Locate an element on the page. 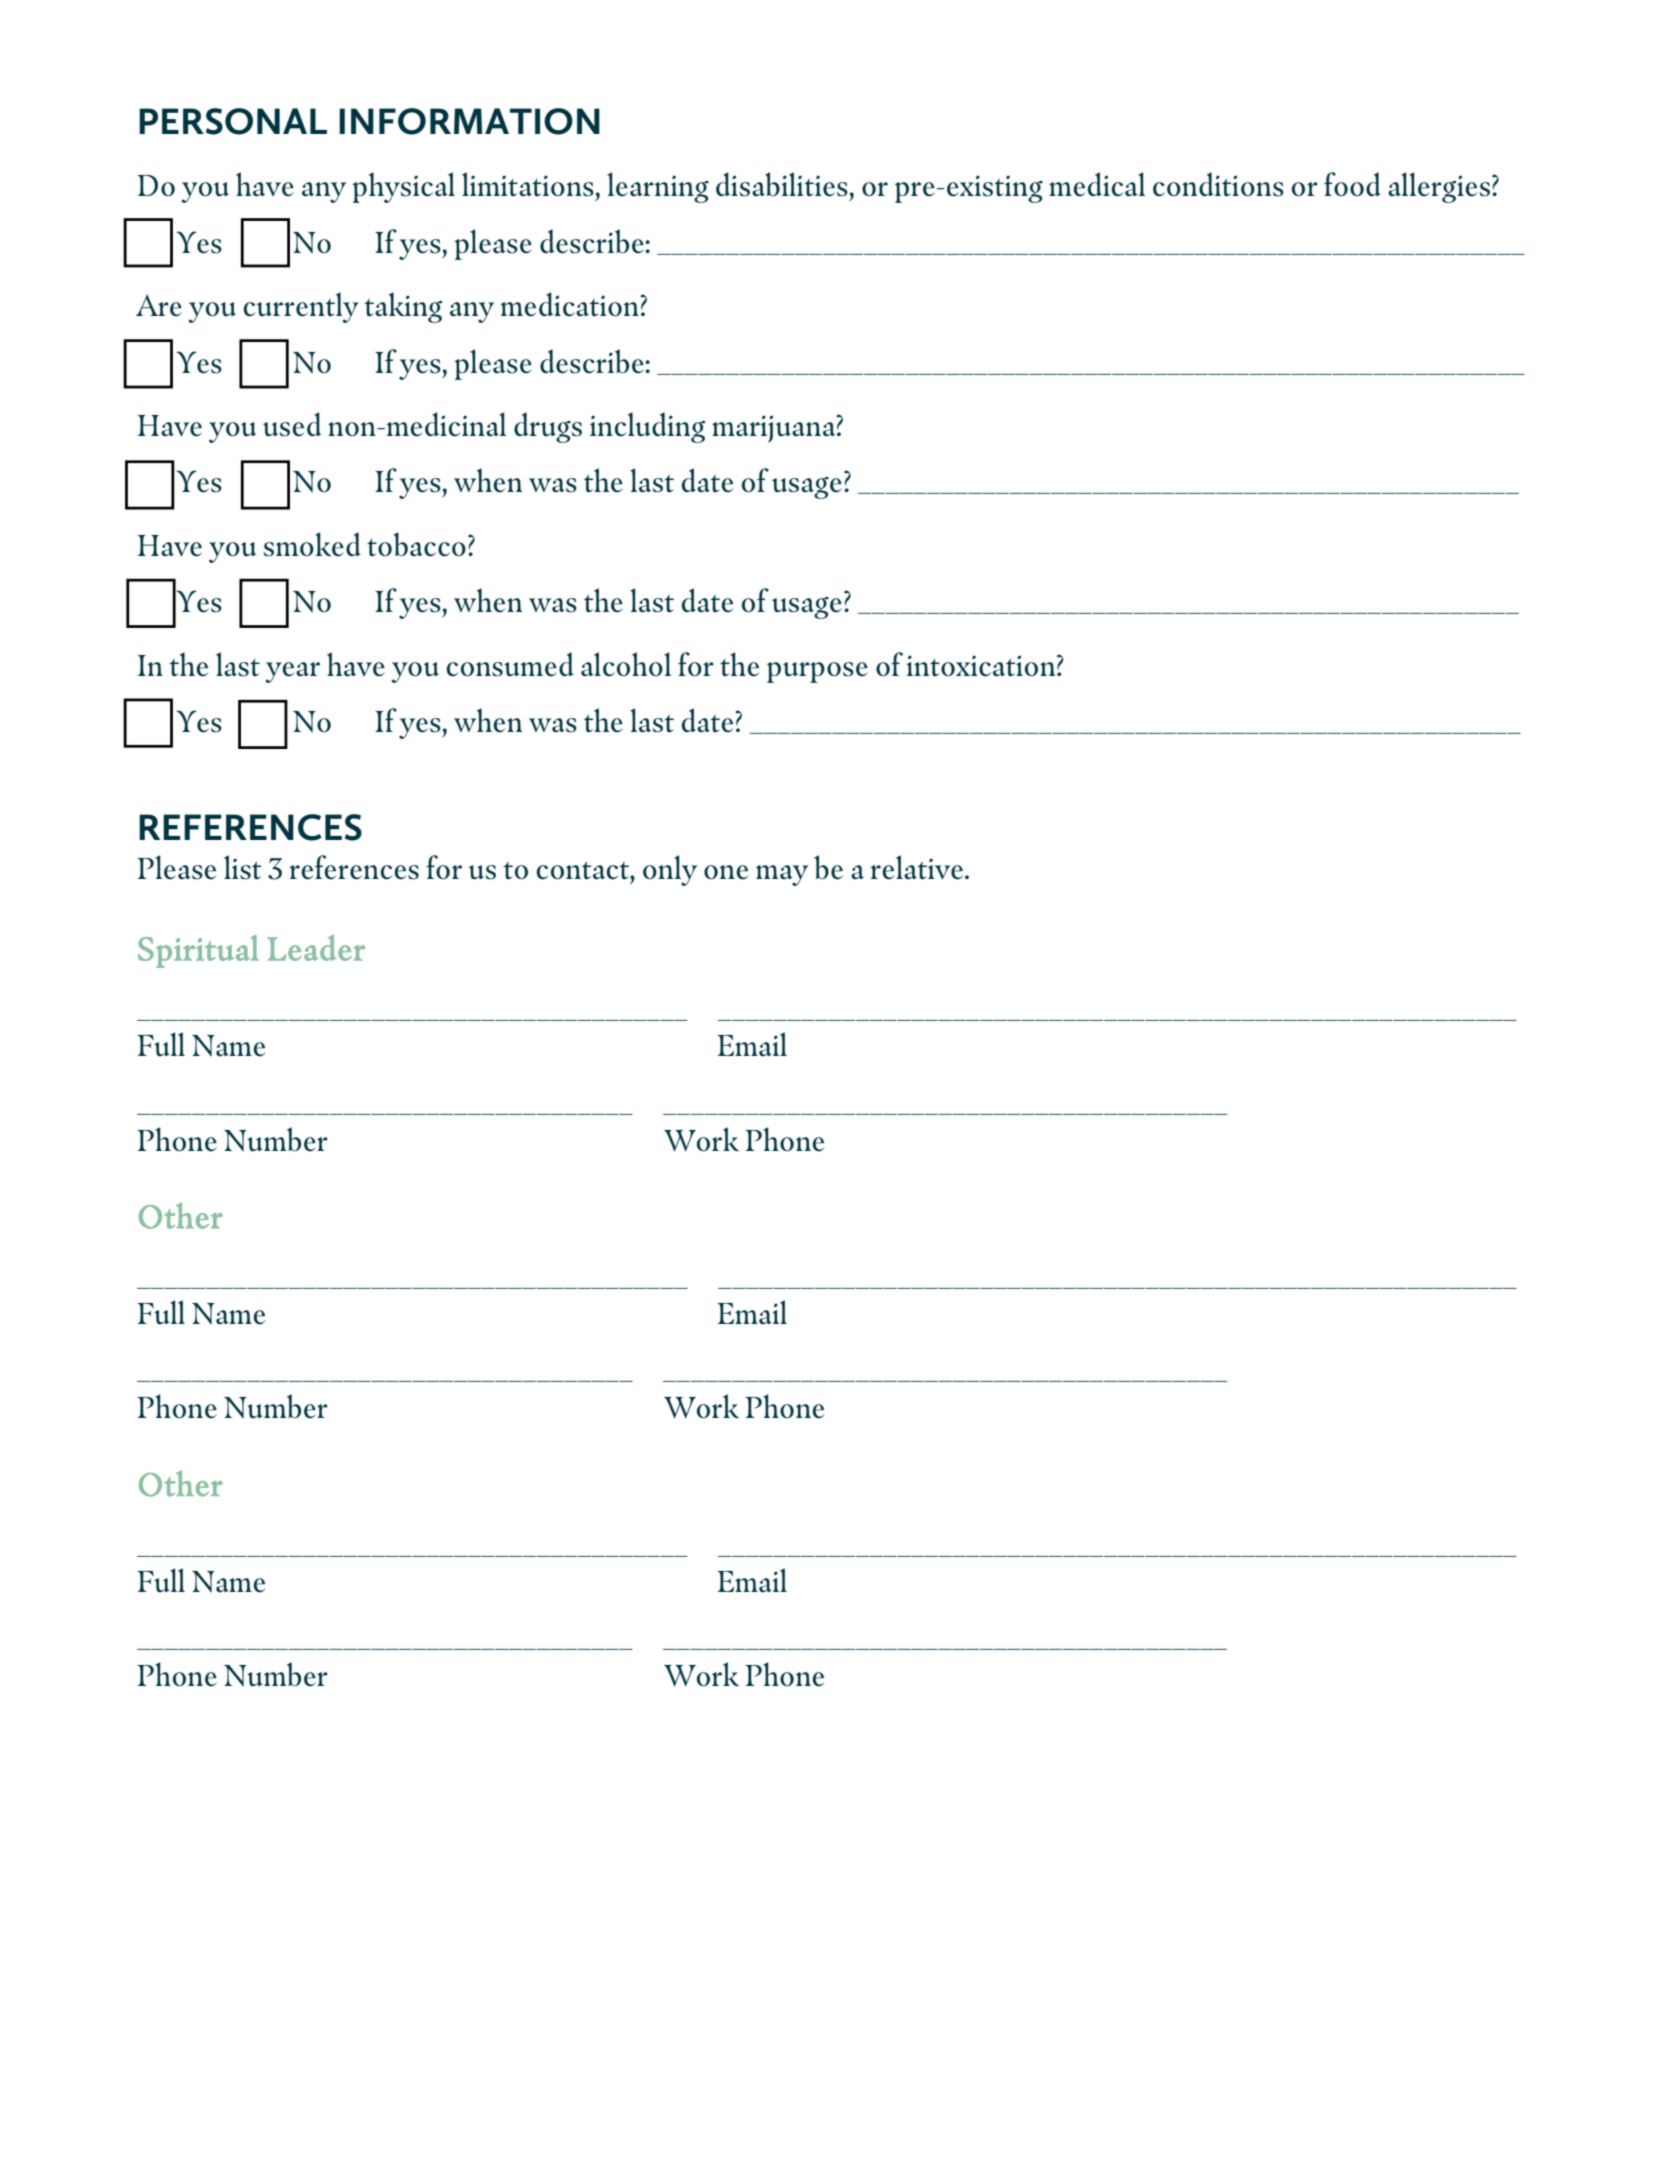 This page has width=1670, height=2161. PERSONAL is located at coordinates (233, 121).
